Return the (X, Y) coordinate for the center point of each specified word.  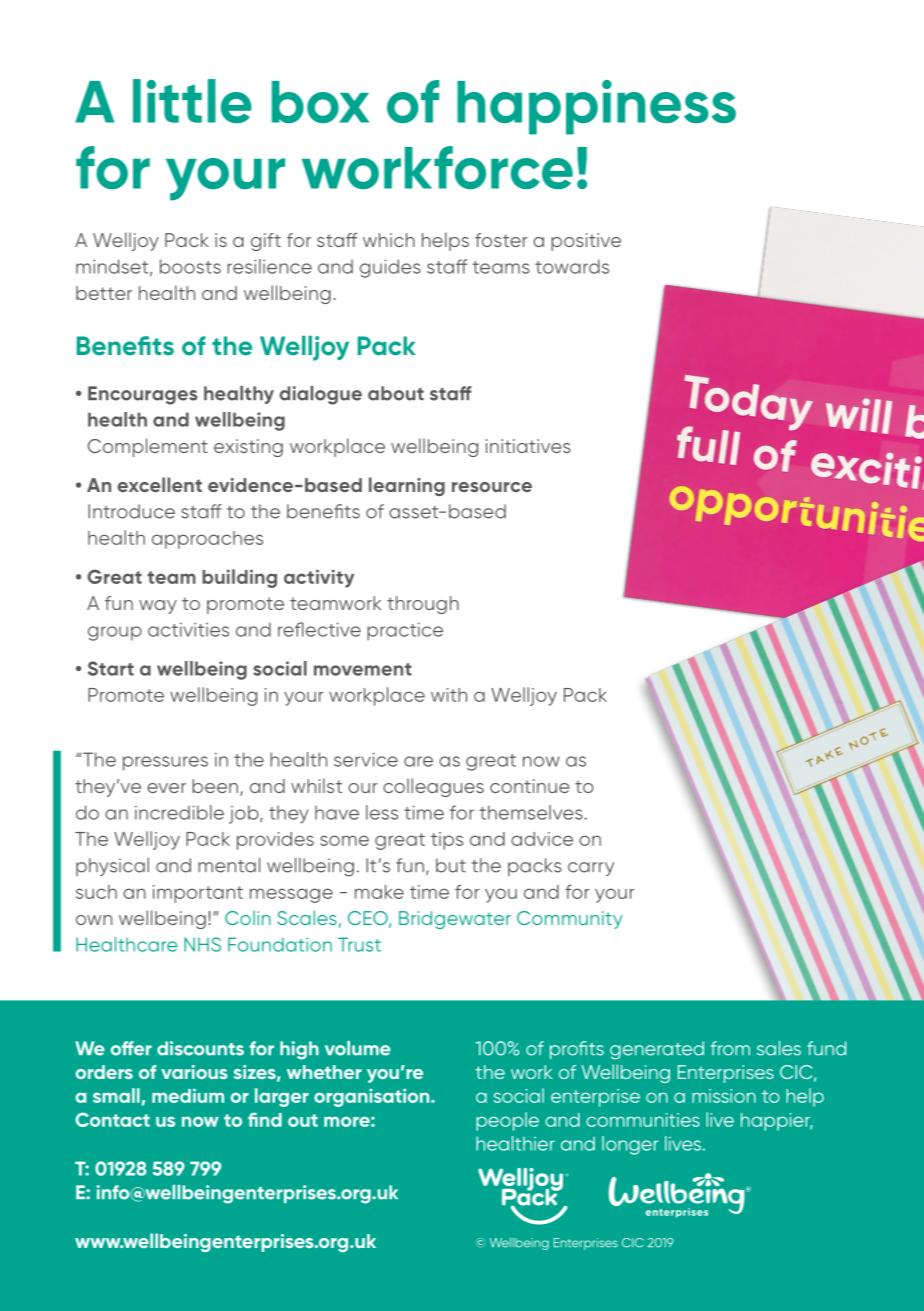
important (198, 894)
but (451, 865)
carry (591, 869)
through (423, 605)
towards (572, 266)
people (507, 1121)
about (396, 393)
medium (188, 1095)
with (449, 695)
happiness (596, 107)
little (192, 101)
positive (586, 242)
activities (188, 629)
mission (724, 1096)
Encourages (143, 395)
